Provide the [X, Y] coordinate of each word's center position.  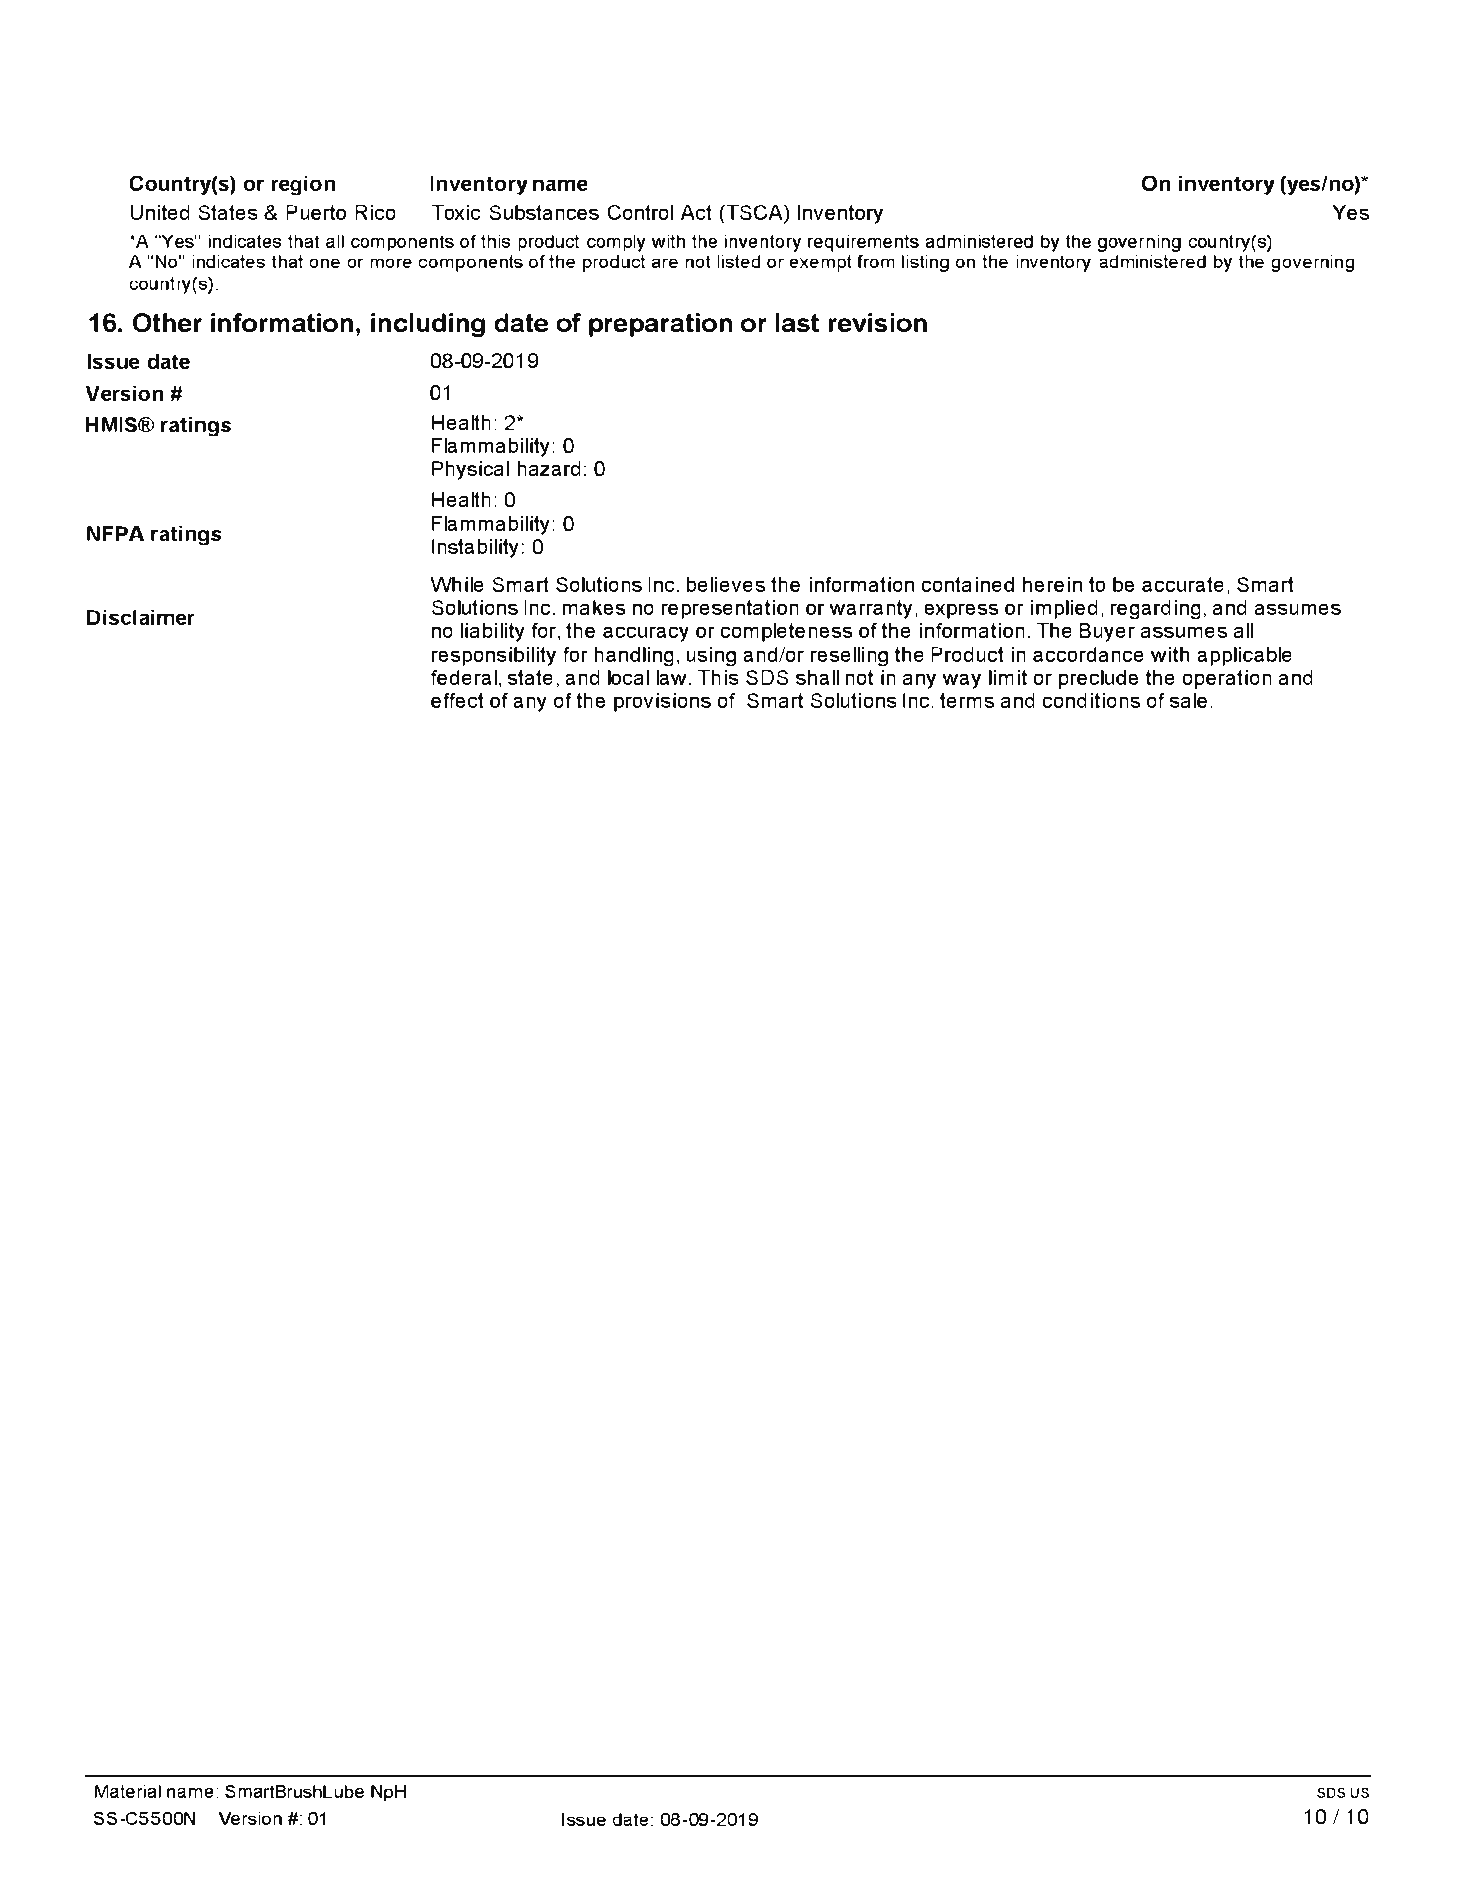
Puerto [316, 212]
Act [696, 212]
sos [1331, 1793]
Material [128, 1791]
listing [925, 264]
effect [457, 700]
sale [1188, 700]
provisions [662, 702]
